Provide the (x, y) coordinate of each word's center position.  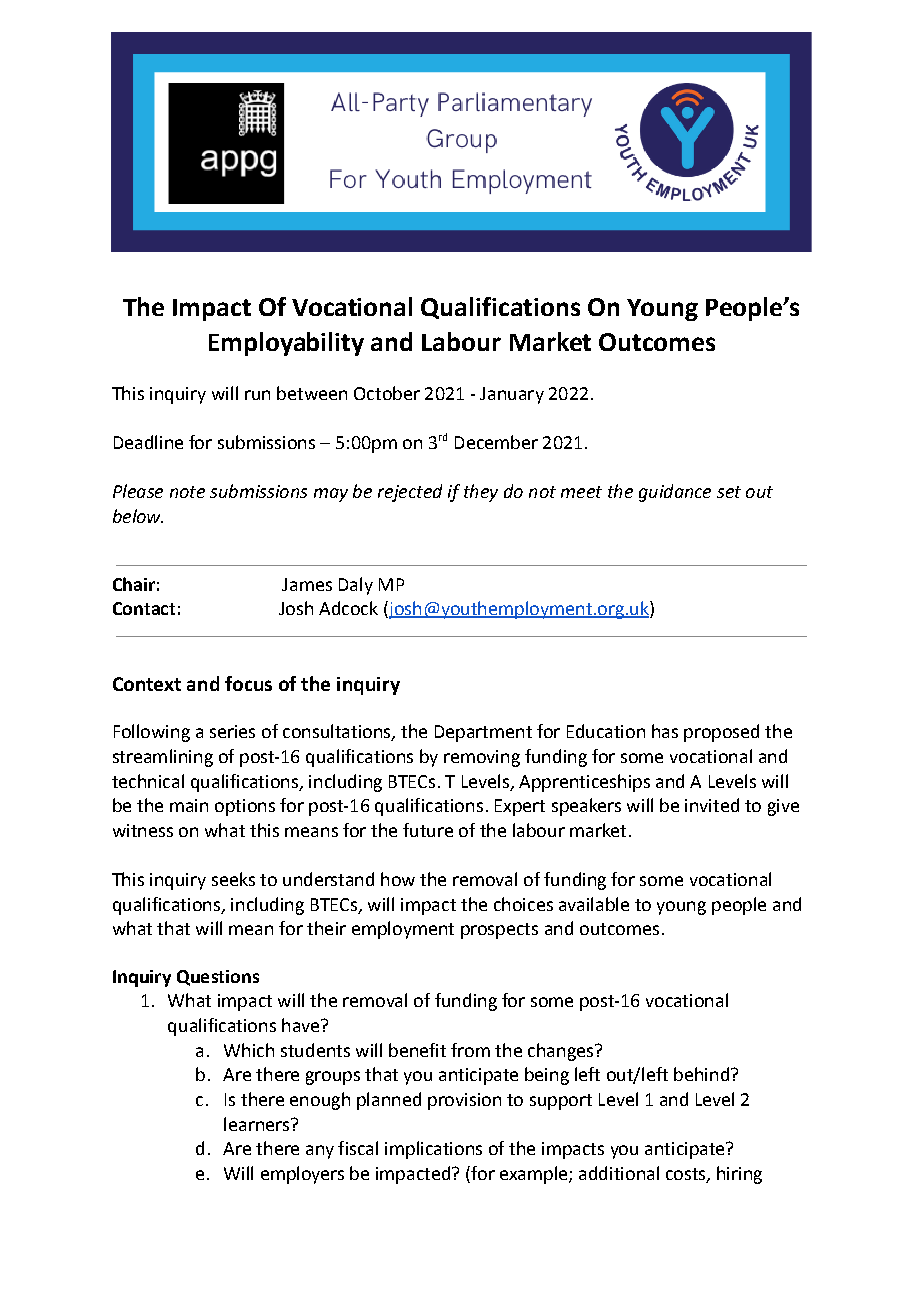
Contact (144, 608)
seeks (233, 879)
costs (687, 1175)
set (729, 492)
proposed (721, 733)
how (398, 879)
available (594, 904)
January (512, 395)
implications (433, 1150)
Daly (356, 586)
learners (256, 1124)
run (257, 395)
